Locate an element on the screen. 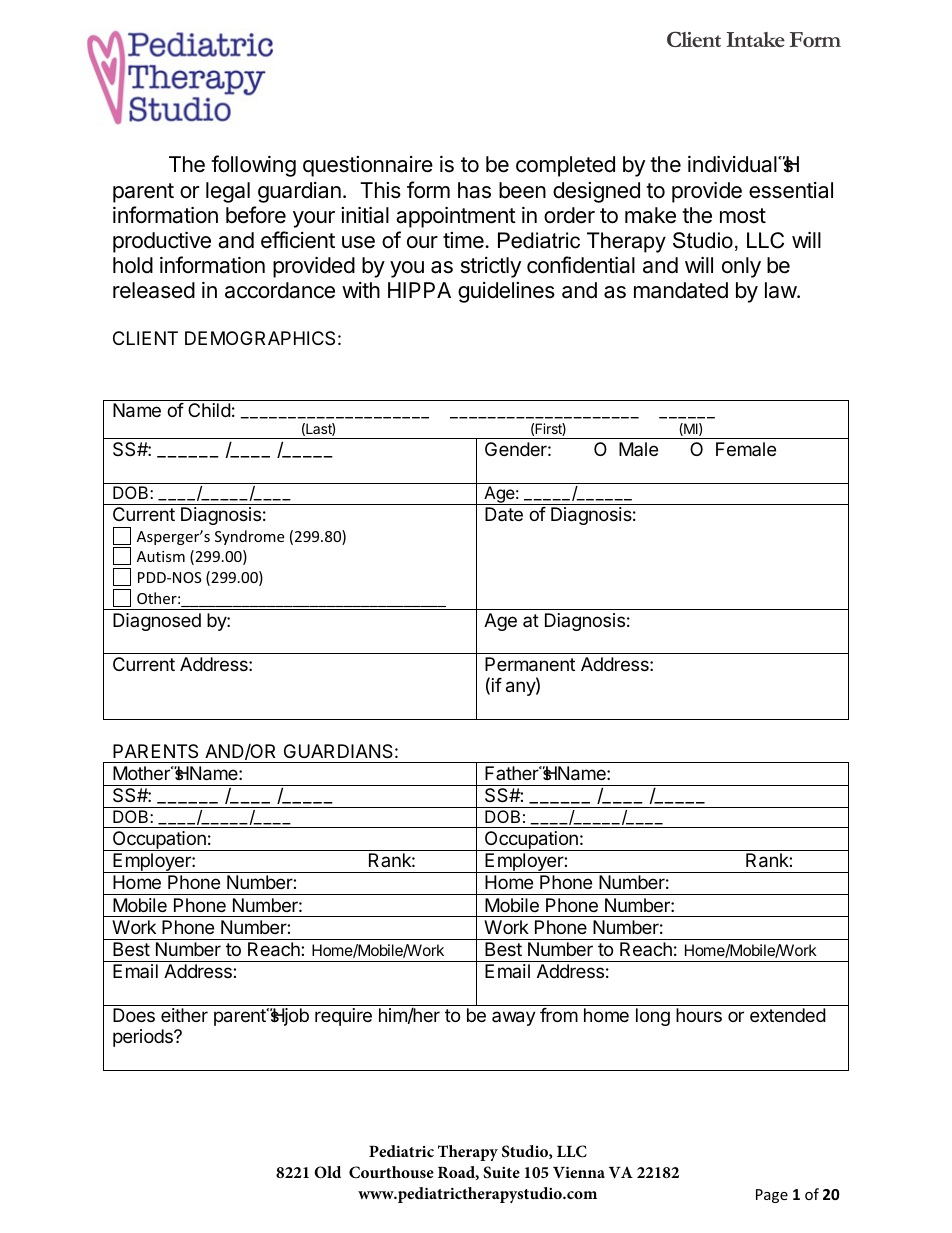 The height and width of the screenshot is (1233, 952). following is located at coordinates (253, 166).
